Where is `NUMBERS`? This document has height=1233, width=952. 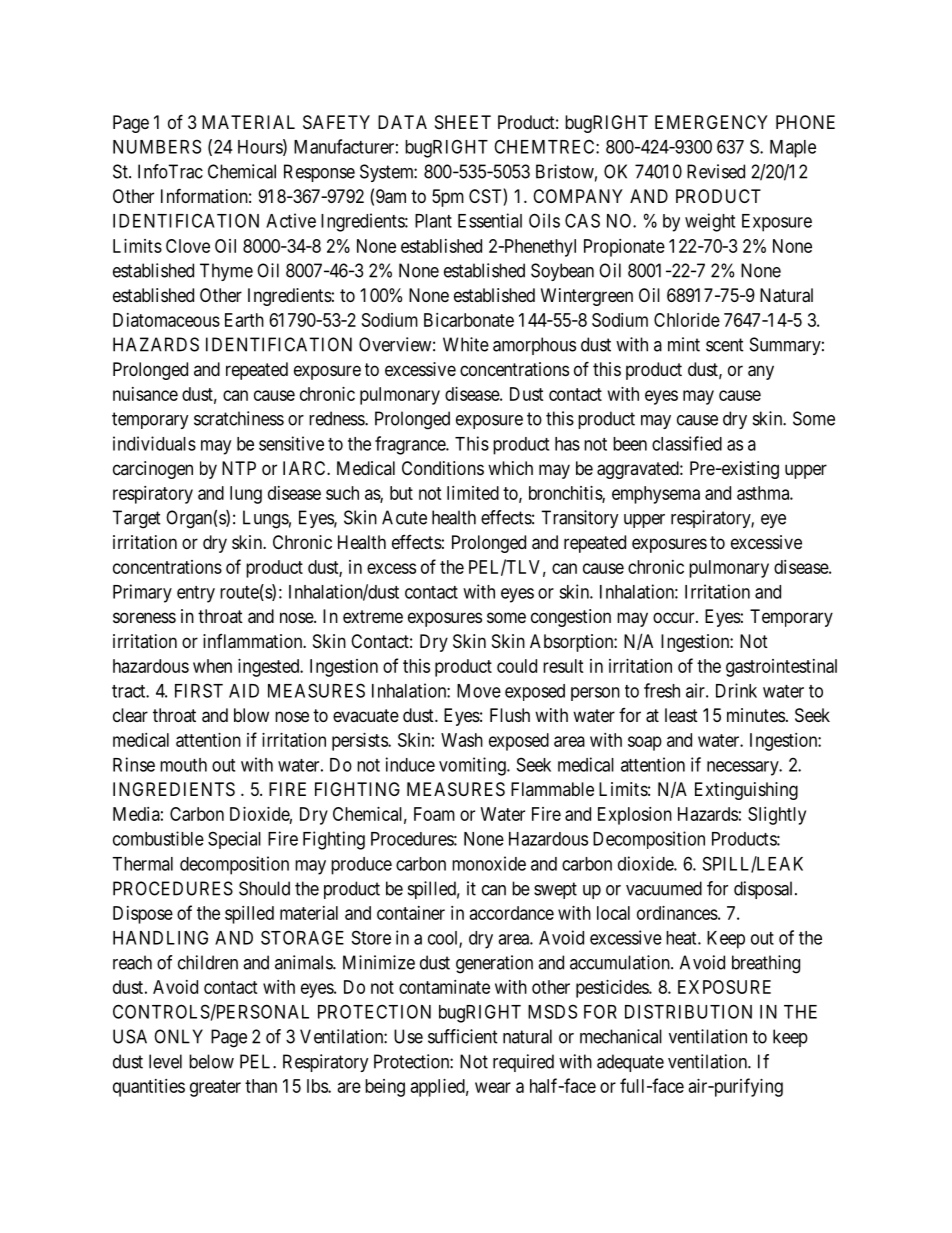
NUMBERS is located at coordinates (157, 146).
